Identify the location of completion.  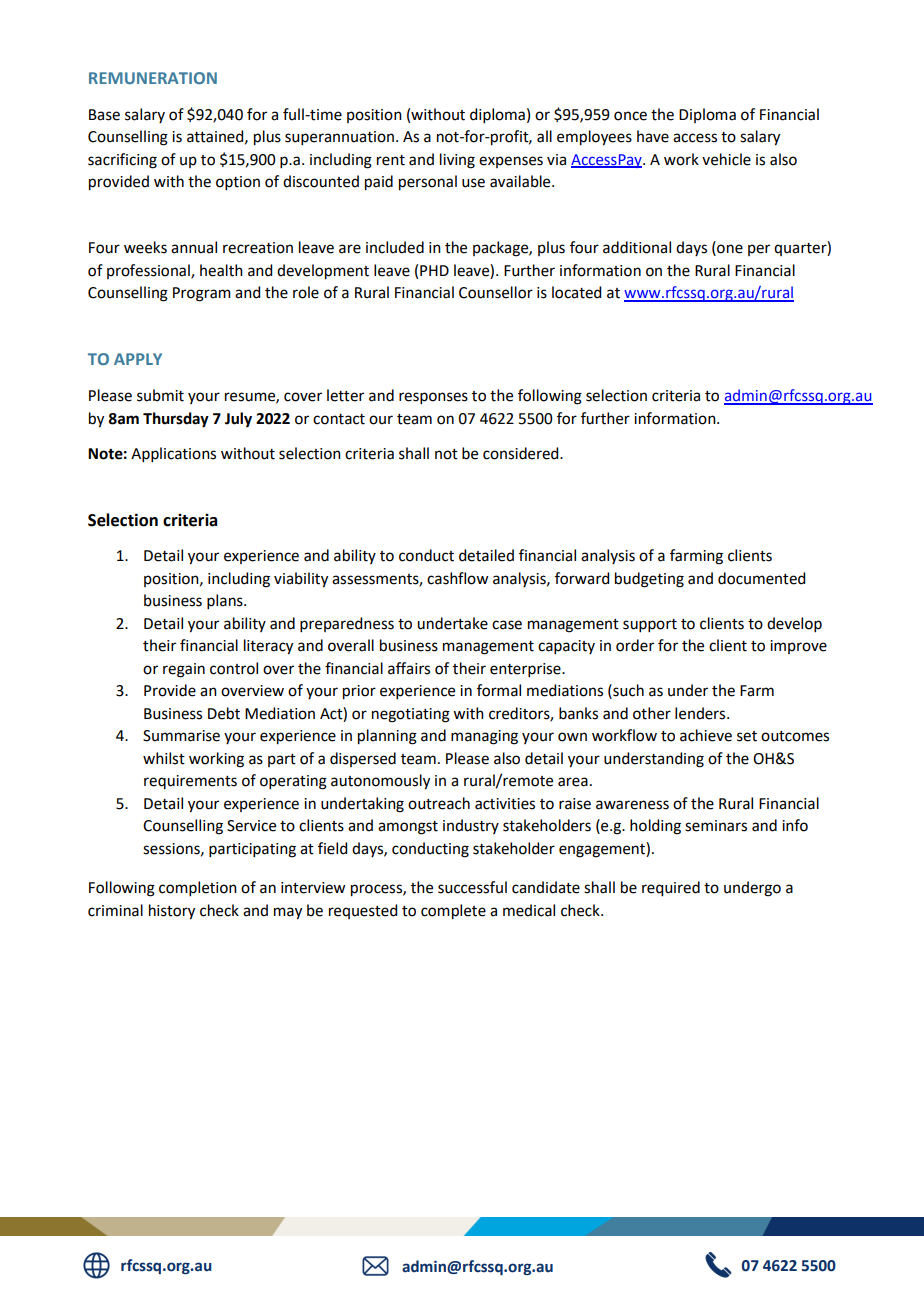
(198, 888).
